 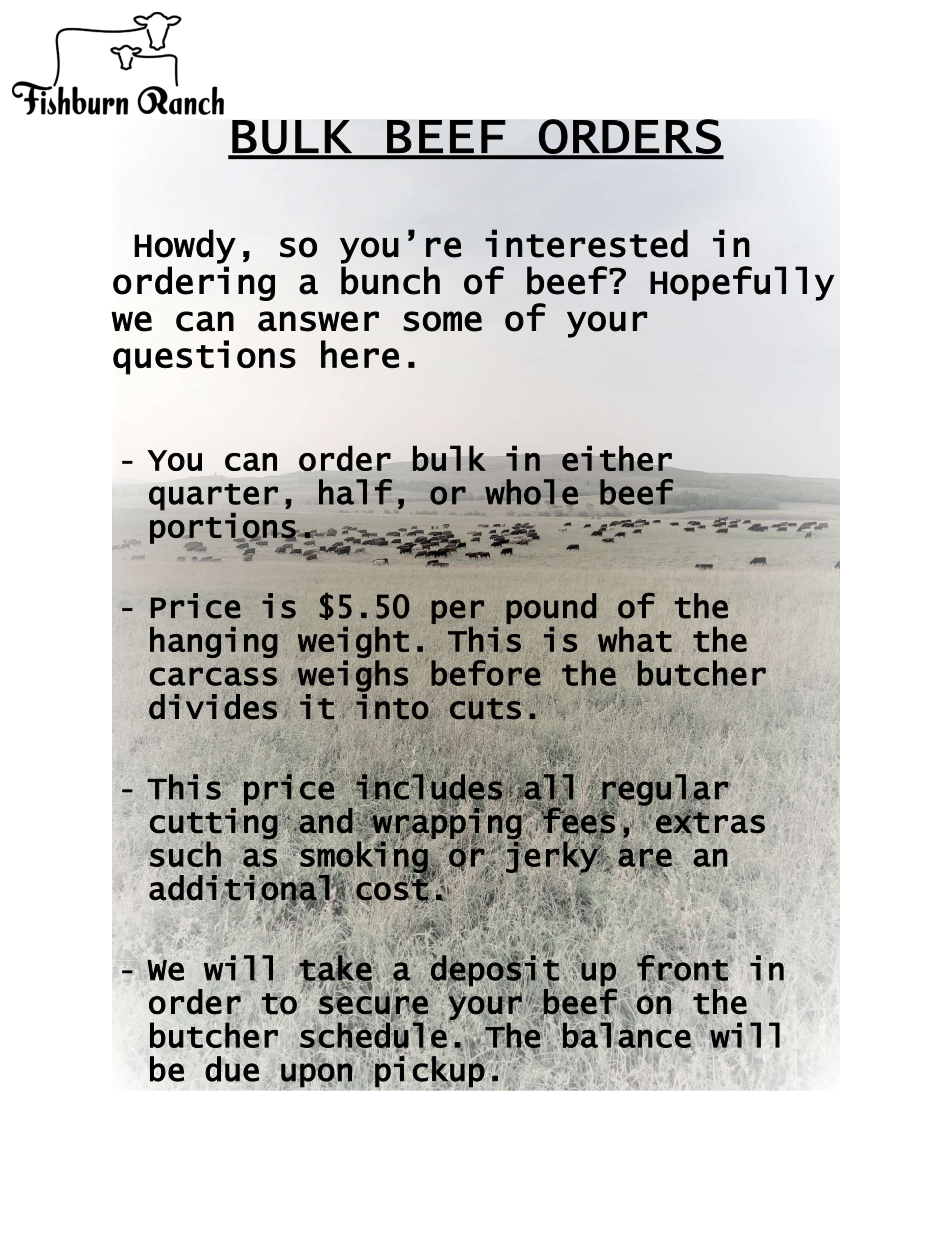 What do you see at coordinates (531, 492) in the document?
I see `whole` at bounding box center [531, 492].
